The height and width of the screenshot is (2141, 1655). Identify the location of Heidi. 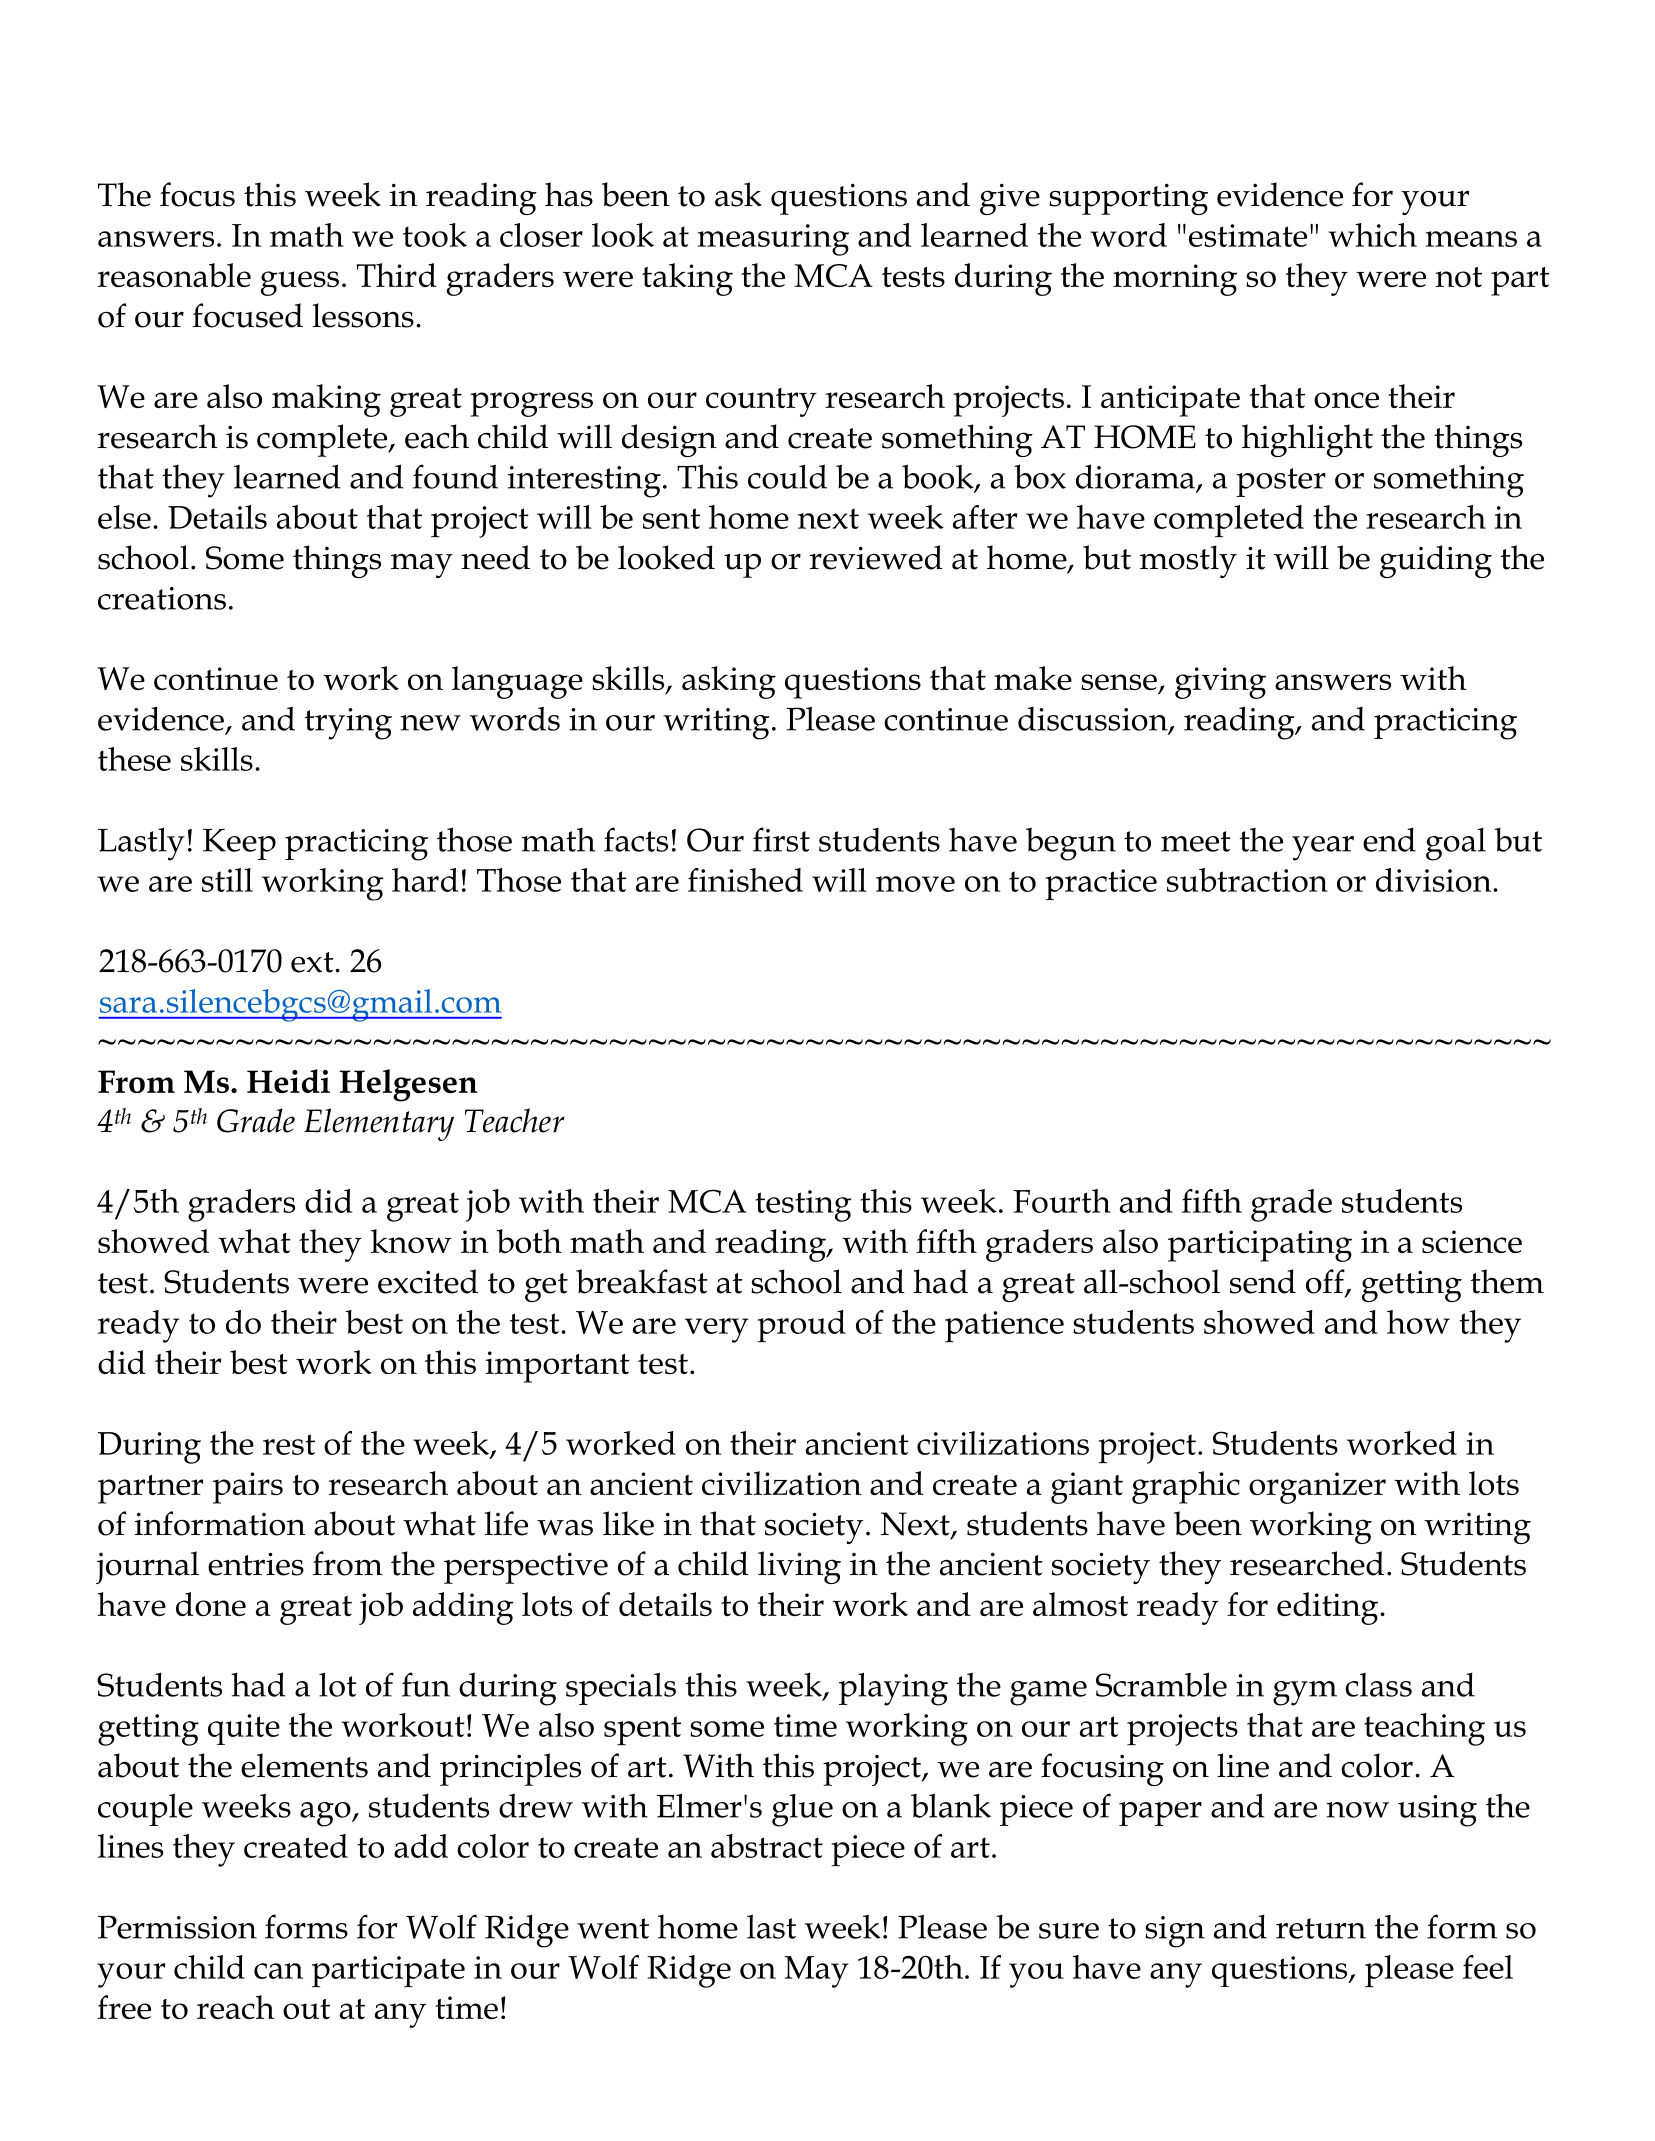
(288, 1081).
